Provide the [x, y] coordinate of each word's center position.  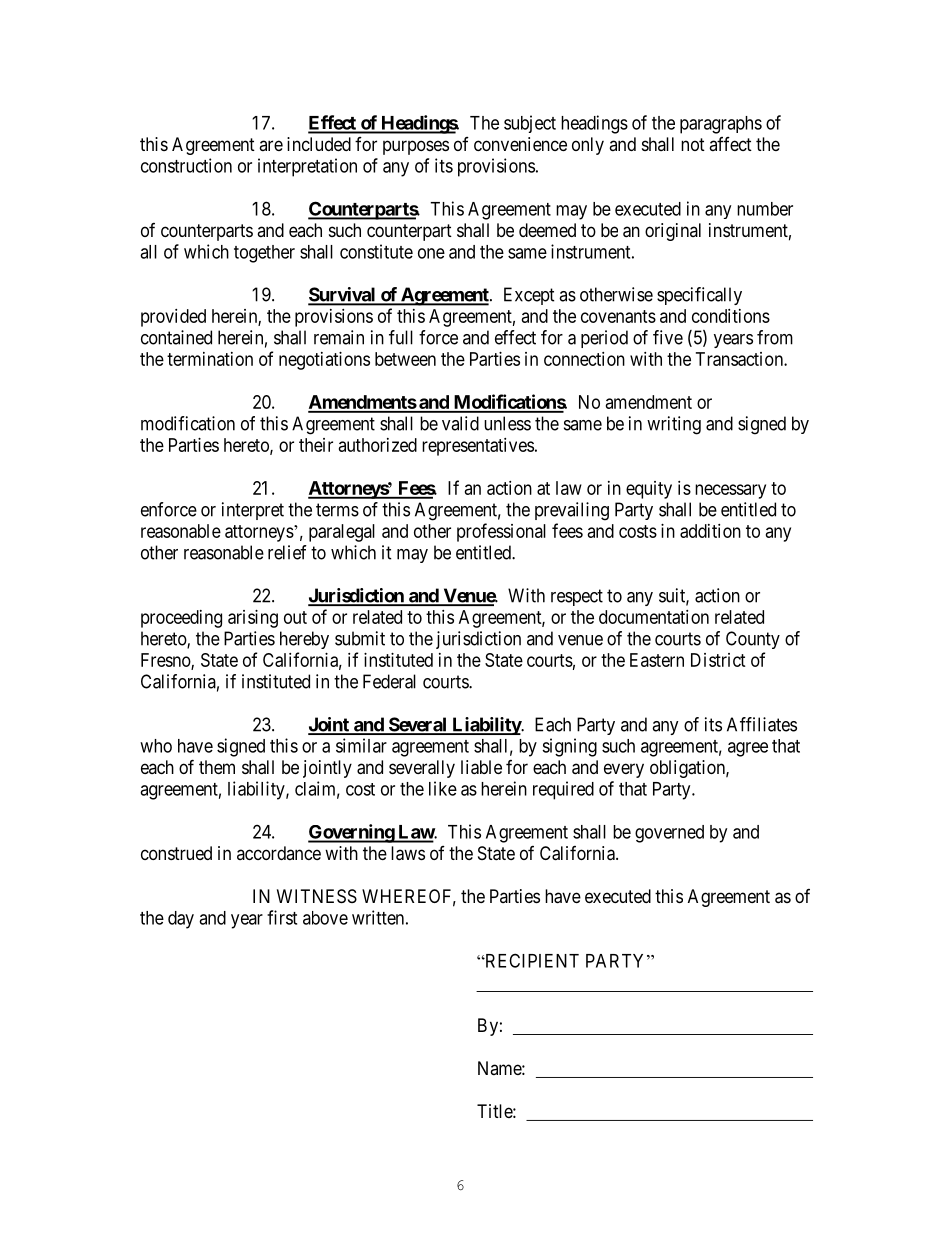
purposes [416, 147]
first [282, 917]
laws [408, 853]
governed [669, 834]
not [693, 144]
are [271, 145]
